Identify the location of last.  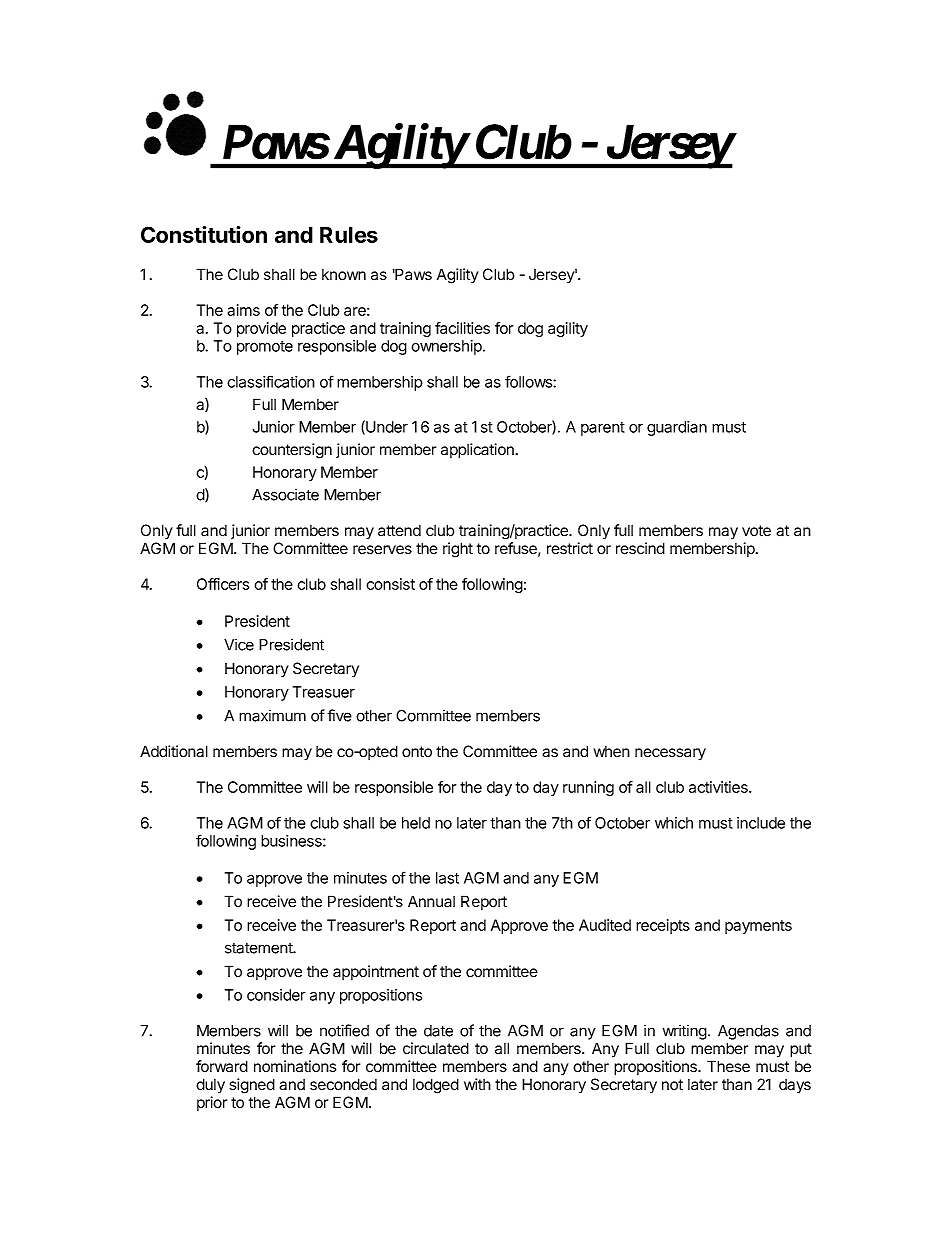
(447, 878).
